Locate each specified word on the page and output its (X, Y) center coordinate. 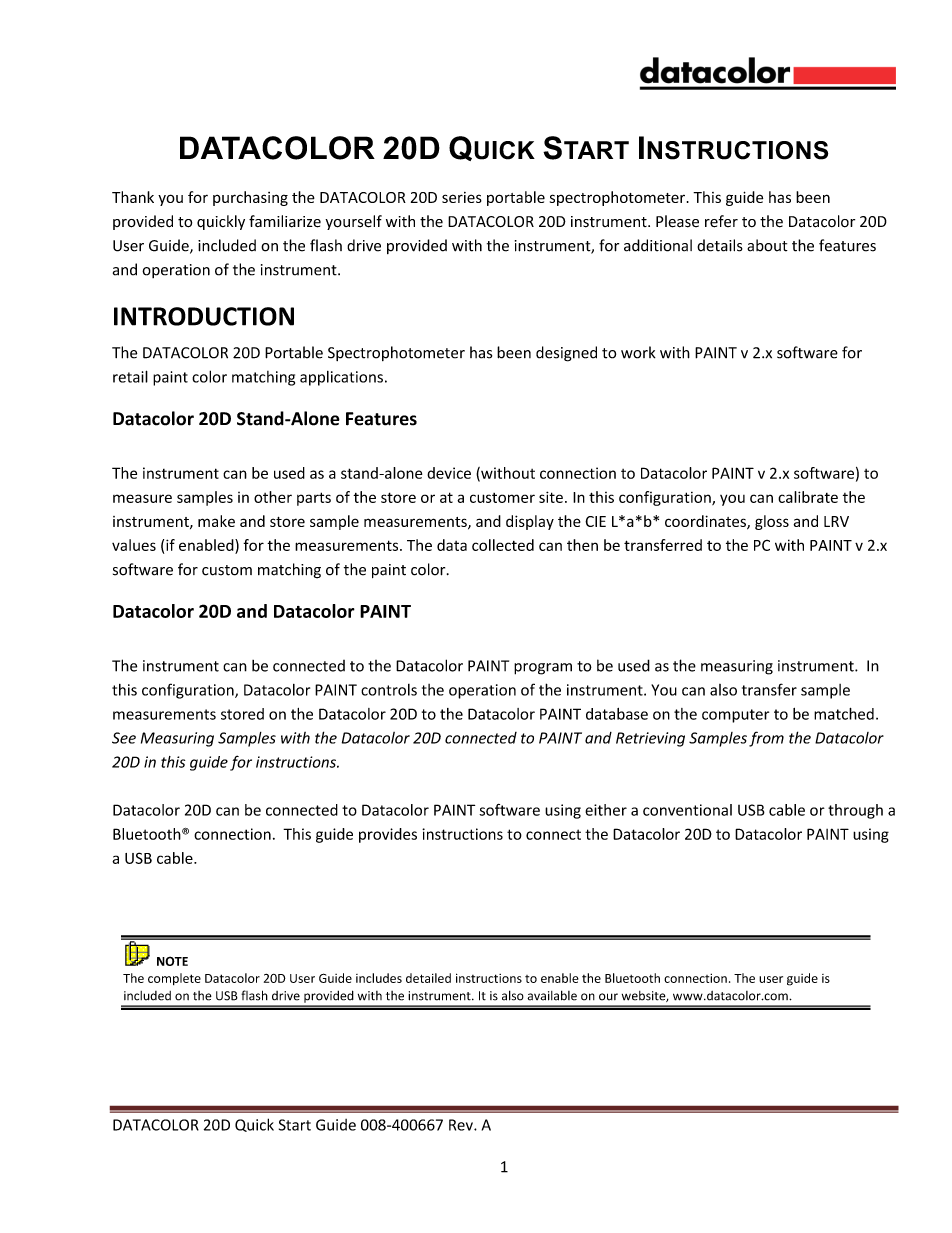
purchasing (250, 198)
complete (174, 979)
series (462, 197)
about (767, 245)
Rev (462, 1125)
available (552, 995)
